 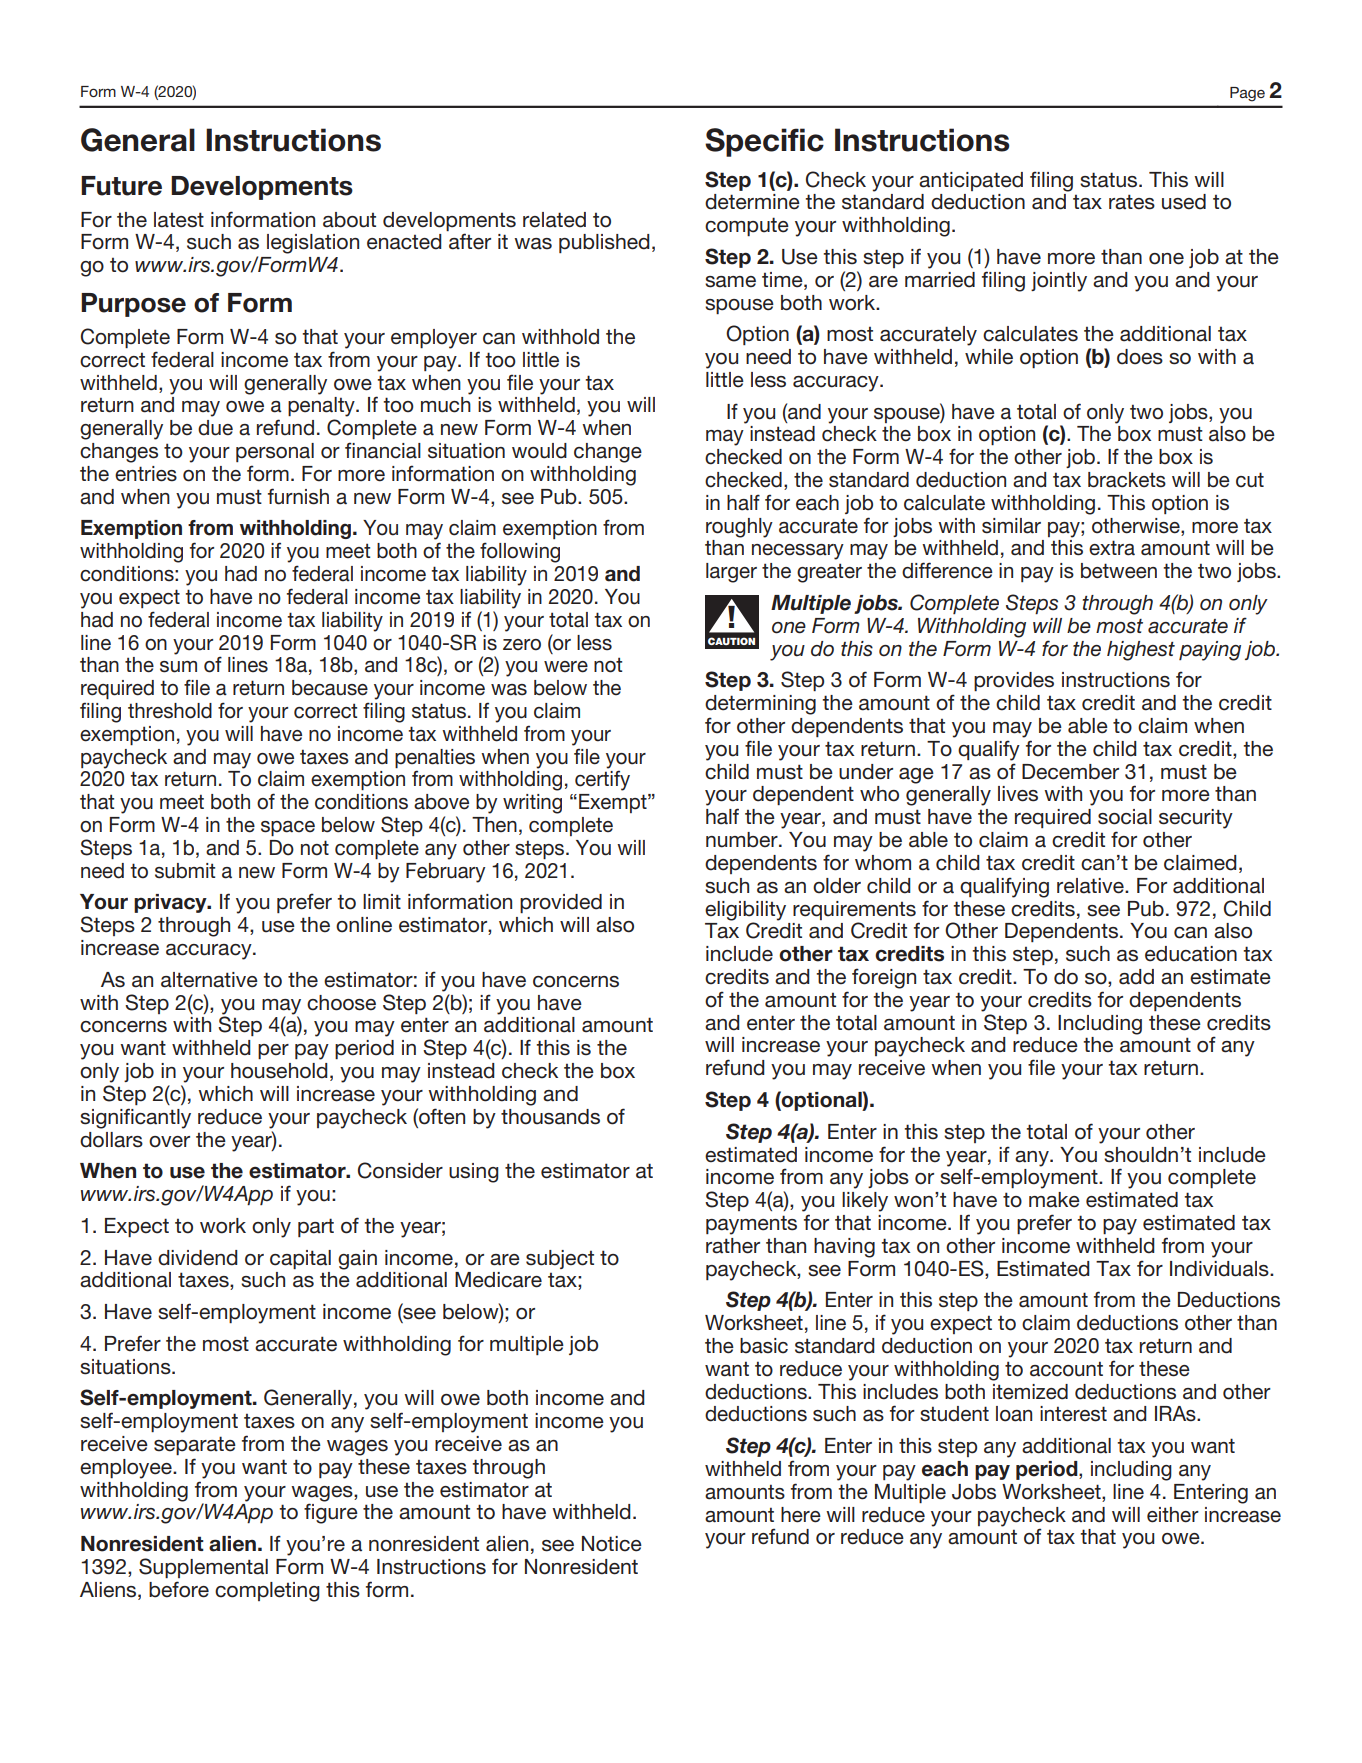 What do you see at coordinates (1132, 202) in the image?
I see `rates` at bounding box center [1132, 202].
